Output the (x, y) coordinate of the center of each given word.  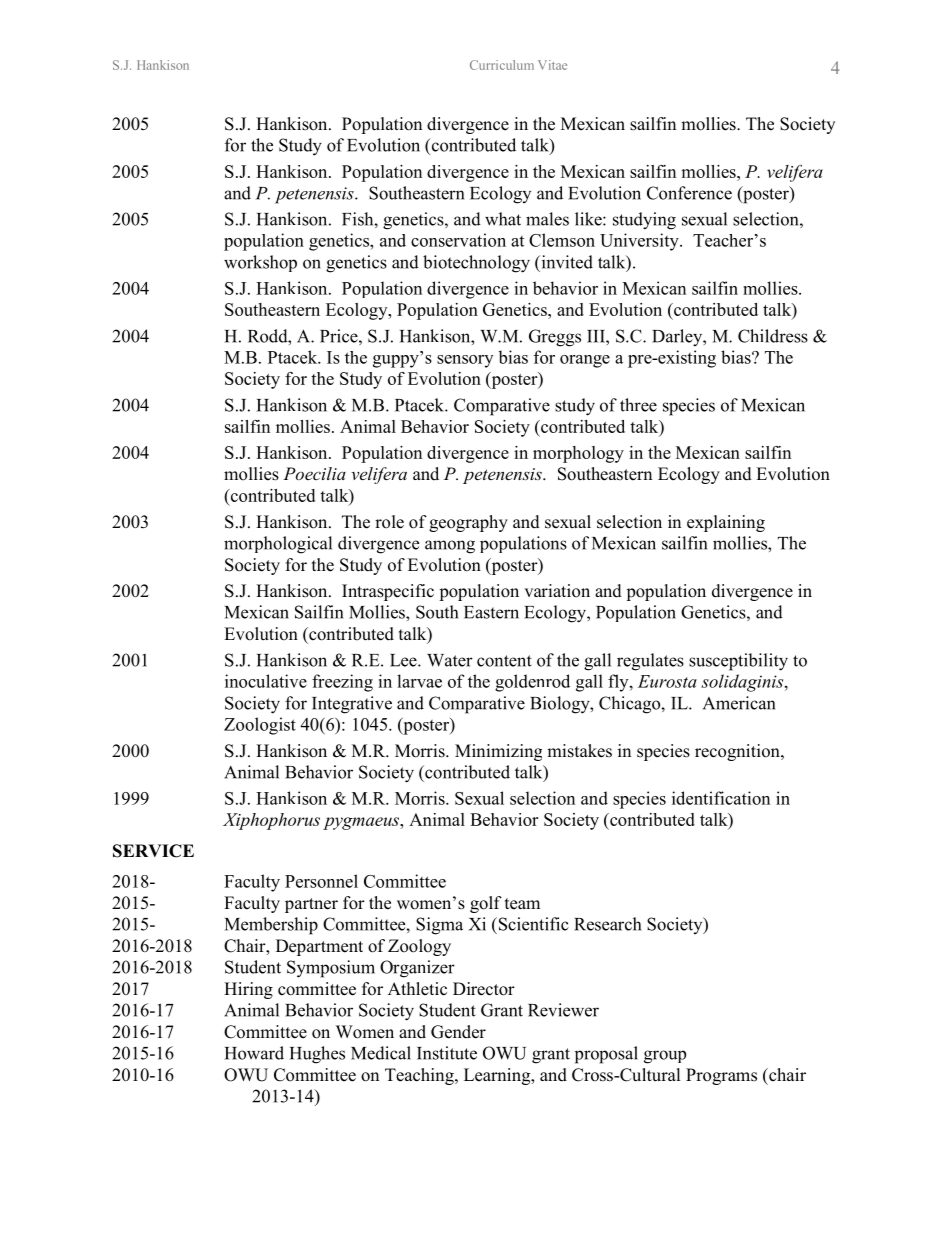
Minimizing (498, 752)
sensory (465, 361)
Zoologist (260, 726)
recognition (738, 752)
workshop (260, 263)
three (638, 405)
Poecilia (314, 473)
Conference (689, 193)
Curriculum (502, 65)
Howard (254, 1053)
